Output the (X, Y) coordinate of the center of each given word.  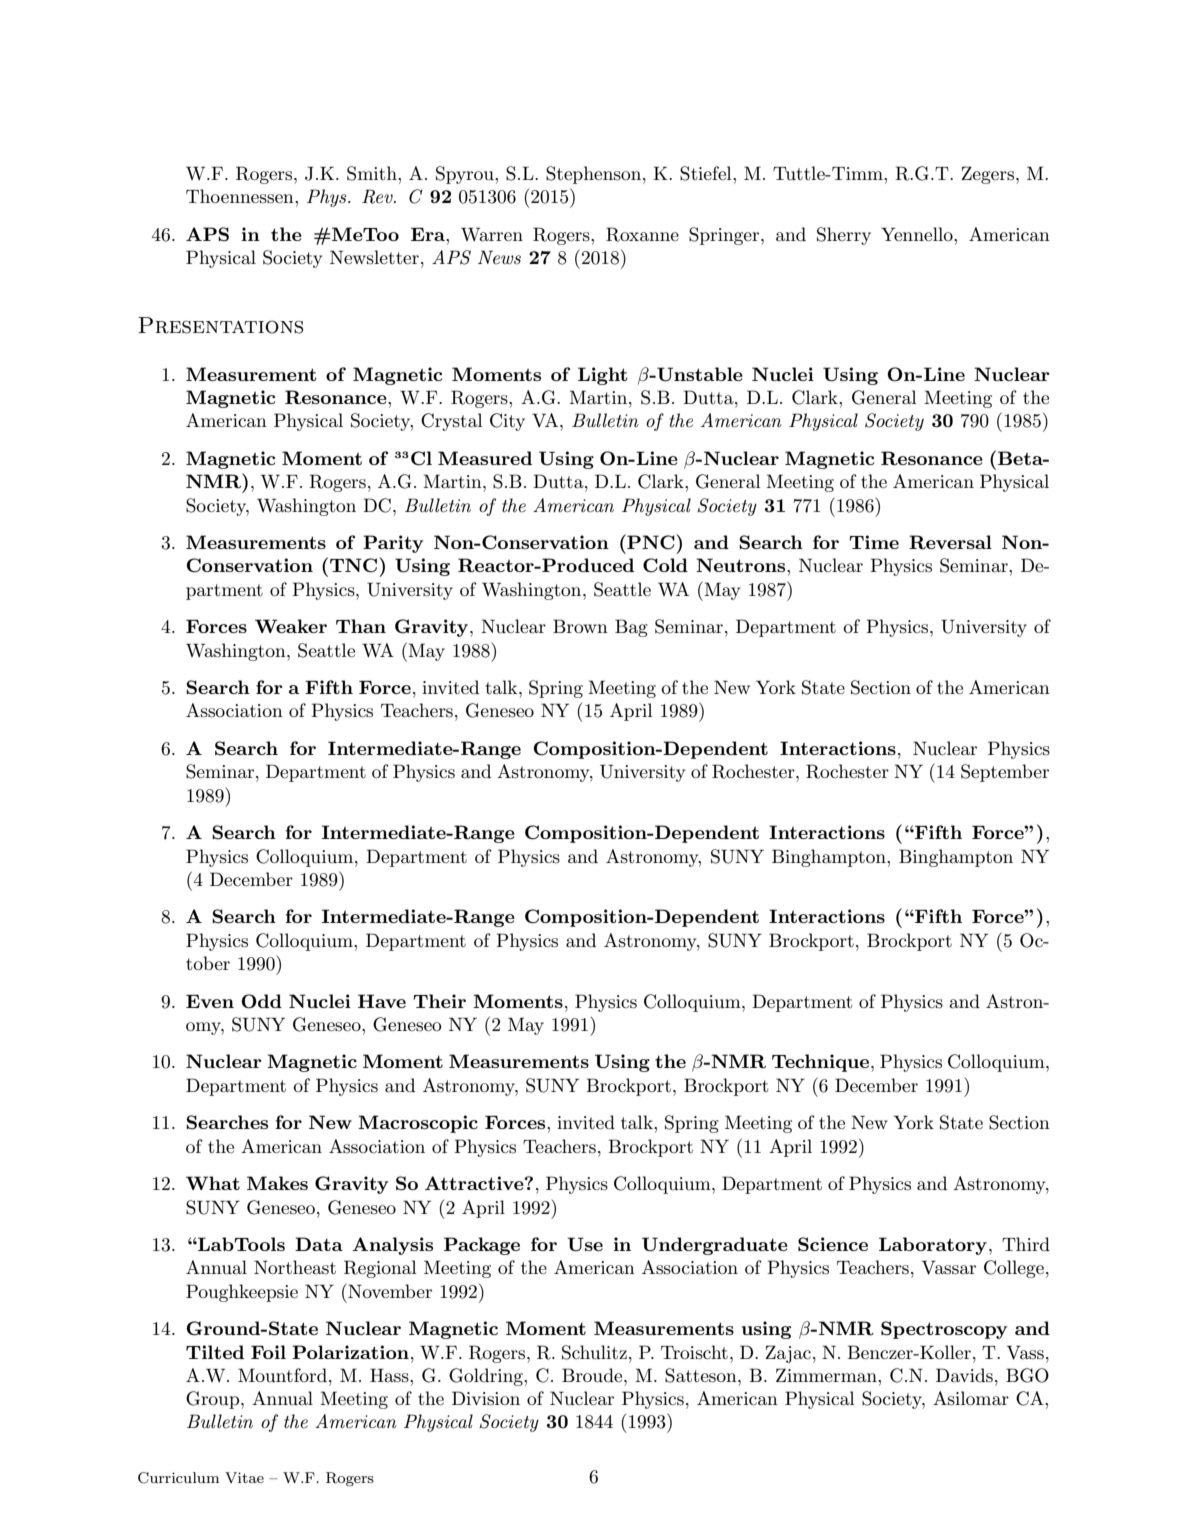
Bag (631, 628)
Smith (373, 173)
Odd (261, 1001)
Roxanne (642, 234)
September (1005, 773)
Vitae (244, 1477)
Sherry (844, 236)
